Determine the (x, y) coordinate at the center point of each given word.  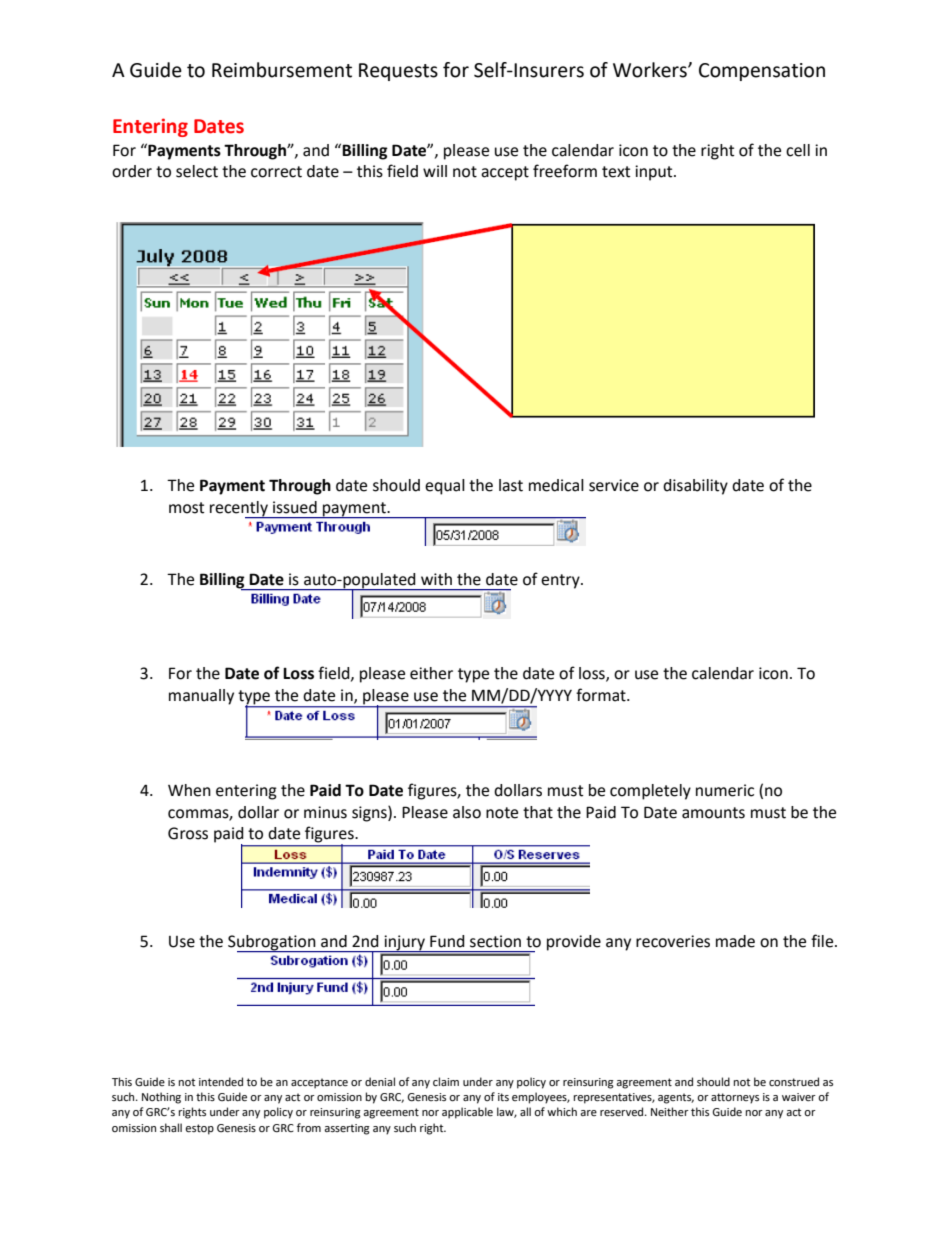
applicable (467, 1113)
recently (240, 510)
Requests (398, 72)
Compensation (762, 72)
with (436, 579)
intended (221, 1082)
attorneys (735, 1098)
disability (695, 487)
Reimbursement (282, 70)
